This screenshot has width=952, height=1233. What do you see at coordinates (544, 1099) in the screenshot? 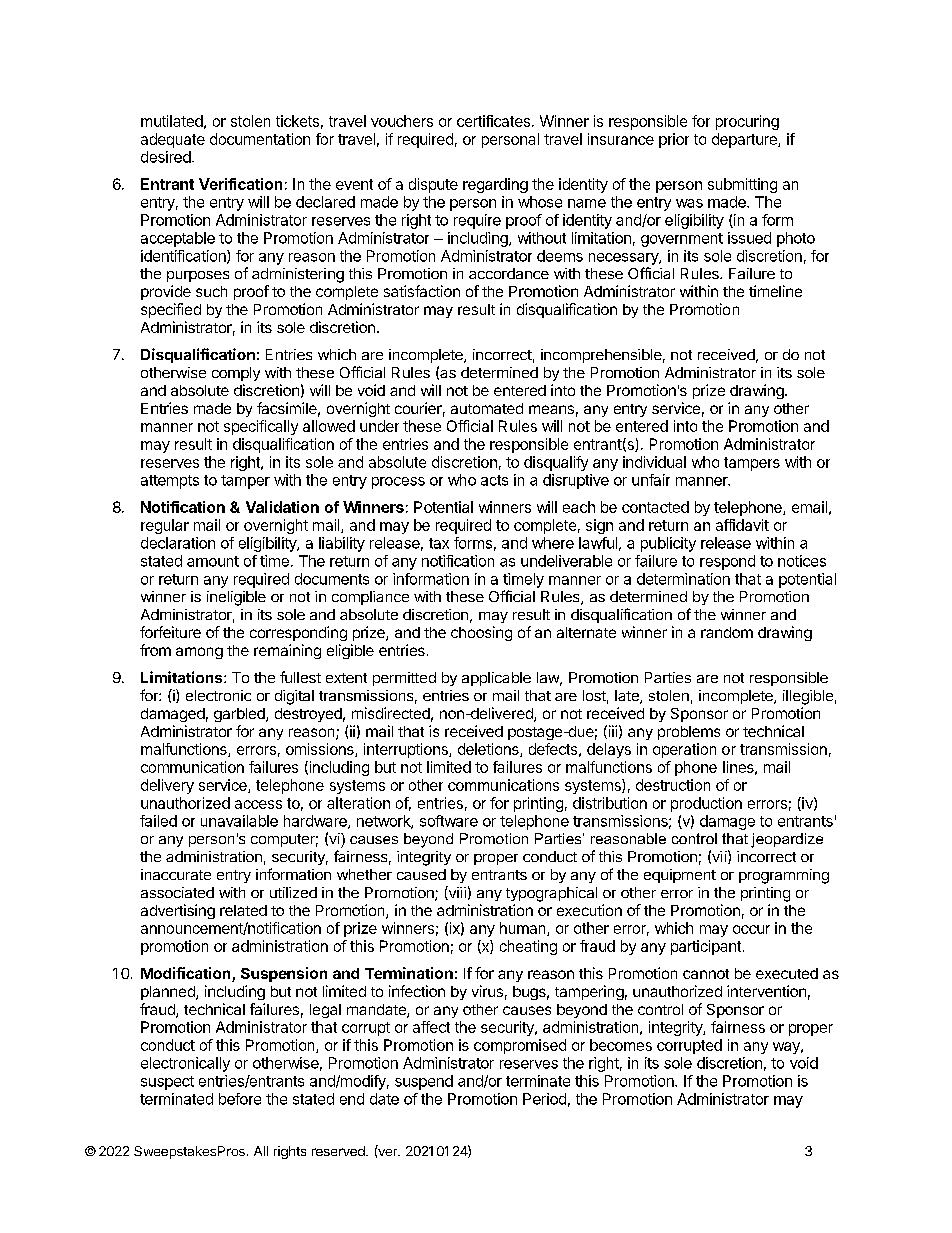
I see `Period` at bounding box center [544, 1099].
